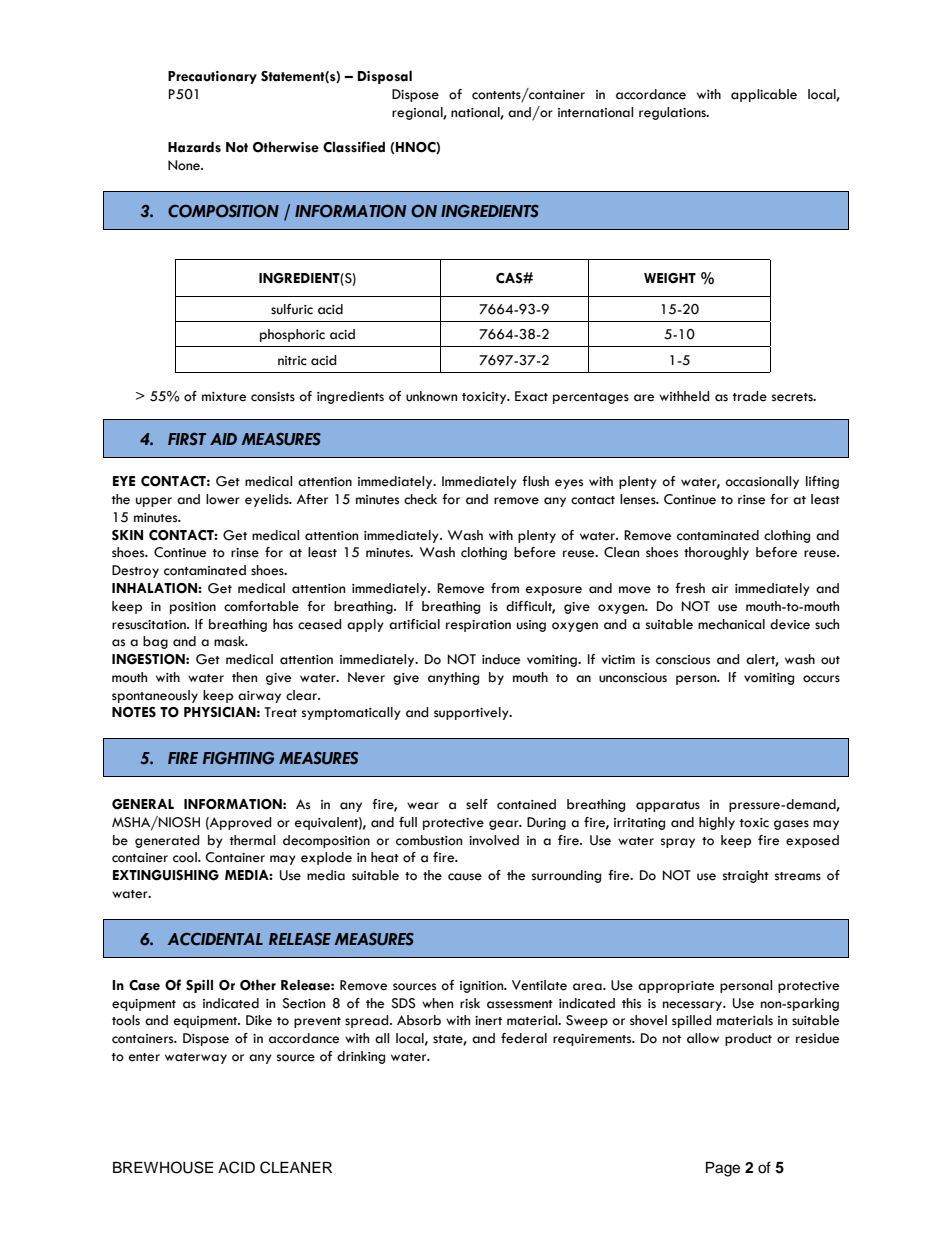 The image size is (952, 1233). What do you see at coordinates (385, 77) in the screenshot?
I see `Disposal` at bounding box center [385, 77].
